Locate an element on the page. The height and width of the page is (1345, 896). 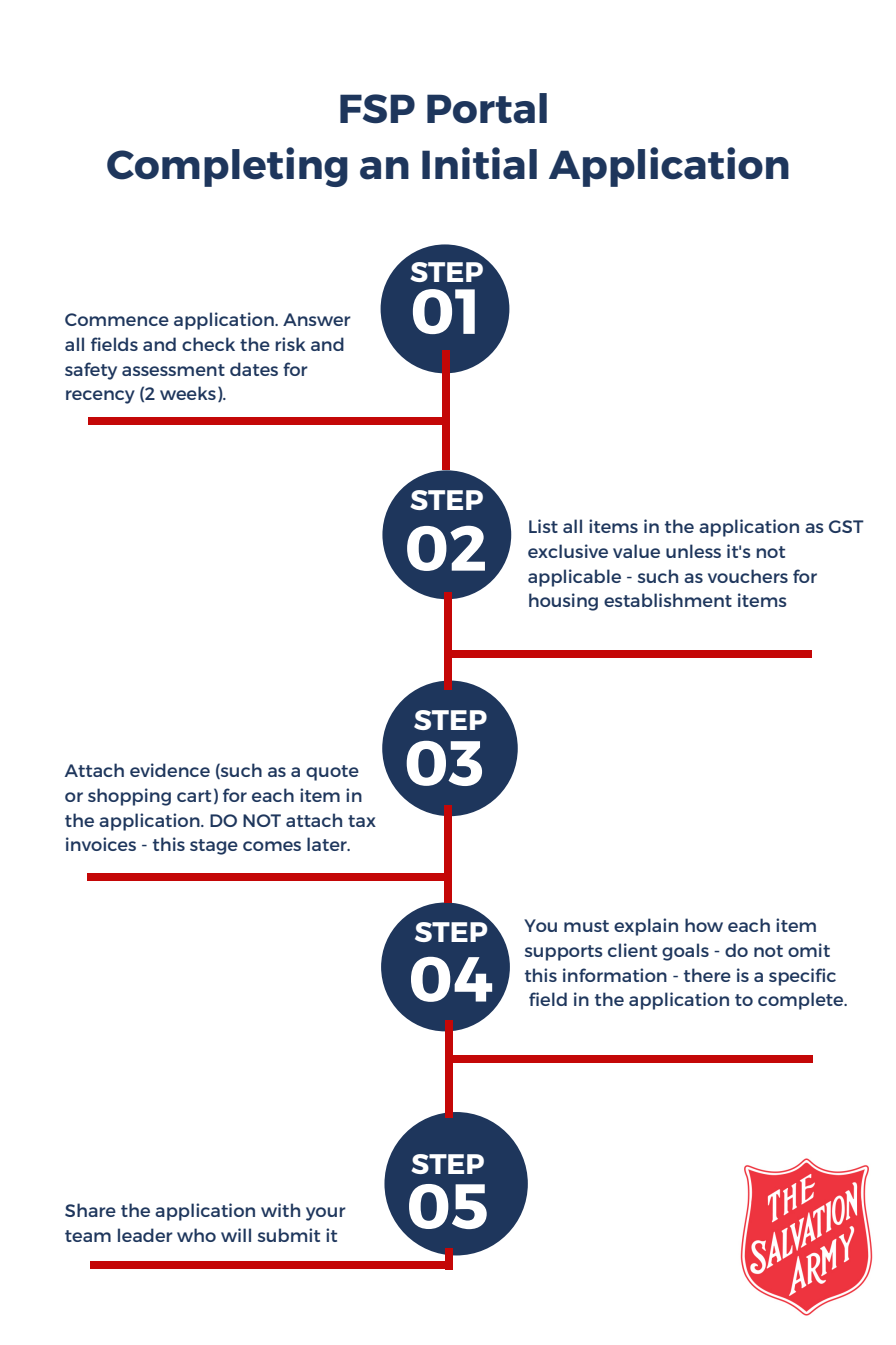
stage is located at coordinates (214, 847).
